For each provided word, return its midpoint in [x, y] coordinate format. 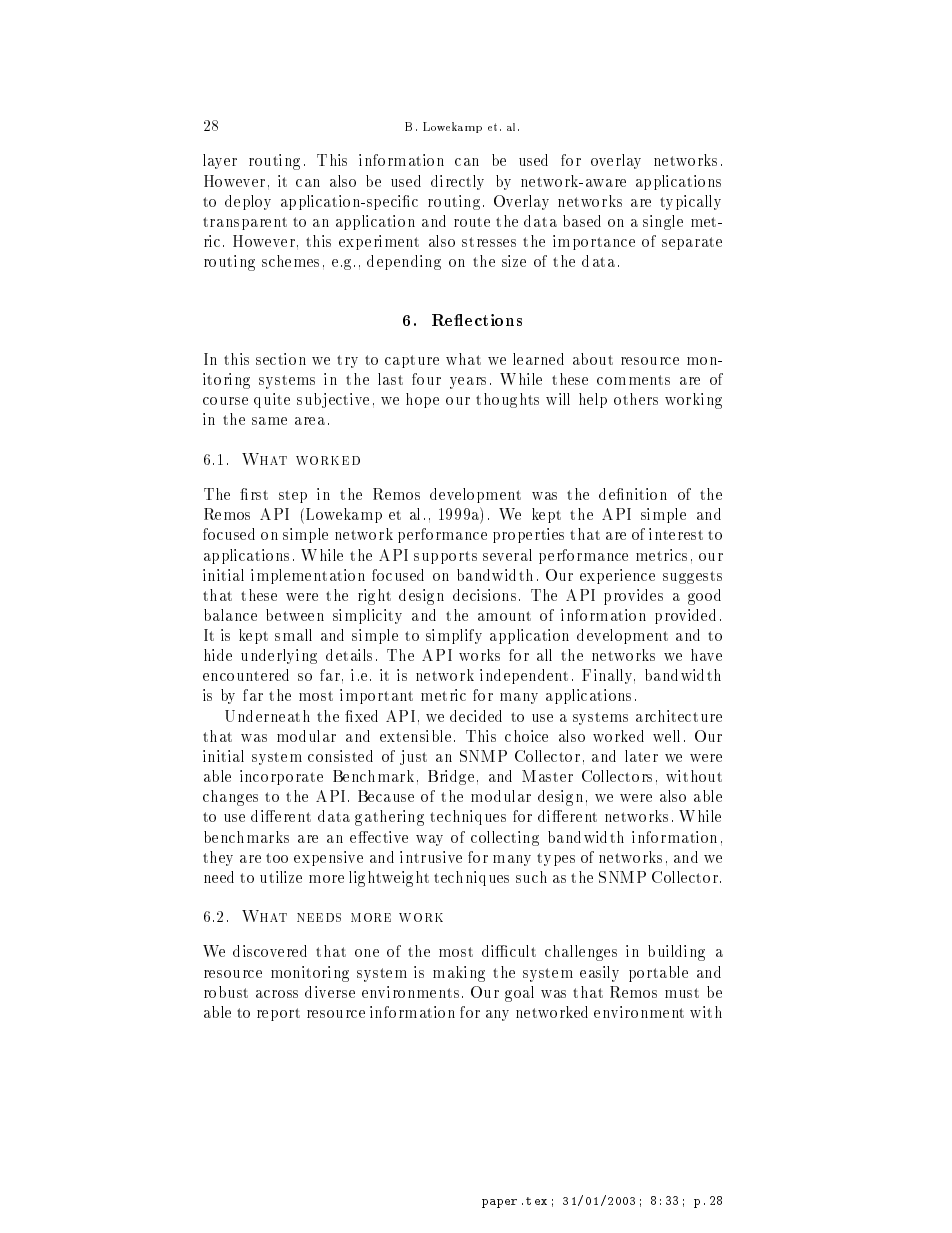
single [663, 222]
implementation [308, 576]
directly [457, 182]
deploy [248, 202]
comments [633, 380]
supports [445, 557]
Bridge [451, 777]
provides [633, 597]
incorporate [281, 777]
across [277, 994]
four [426, 379]
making [459, 974]
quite [272, 400]
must [682, 993]
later [641, 756]
